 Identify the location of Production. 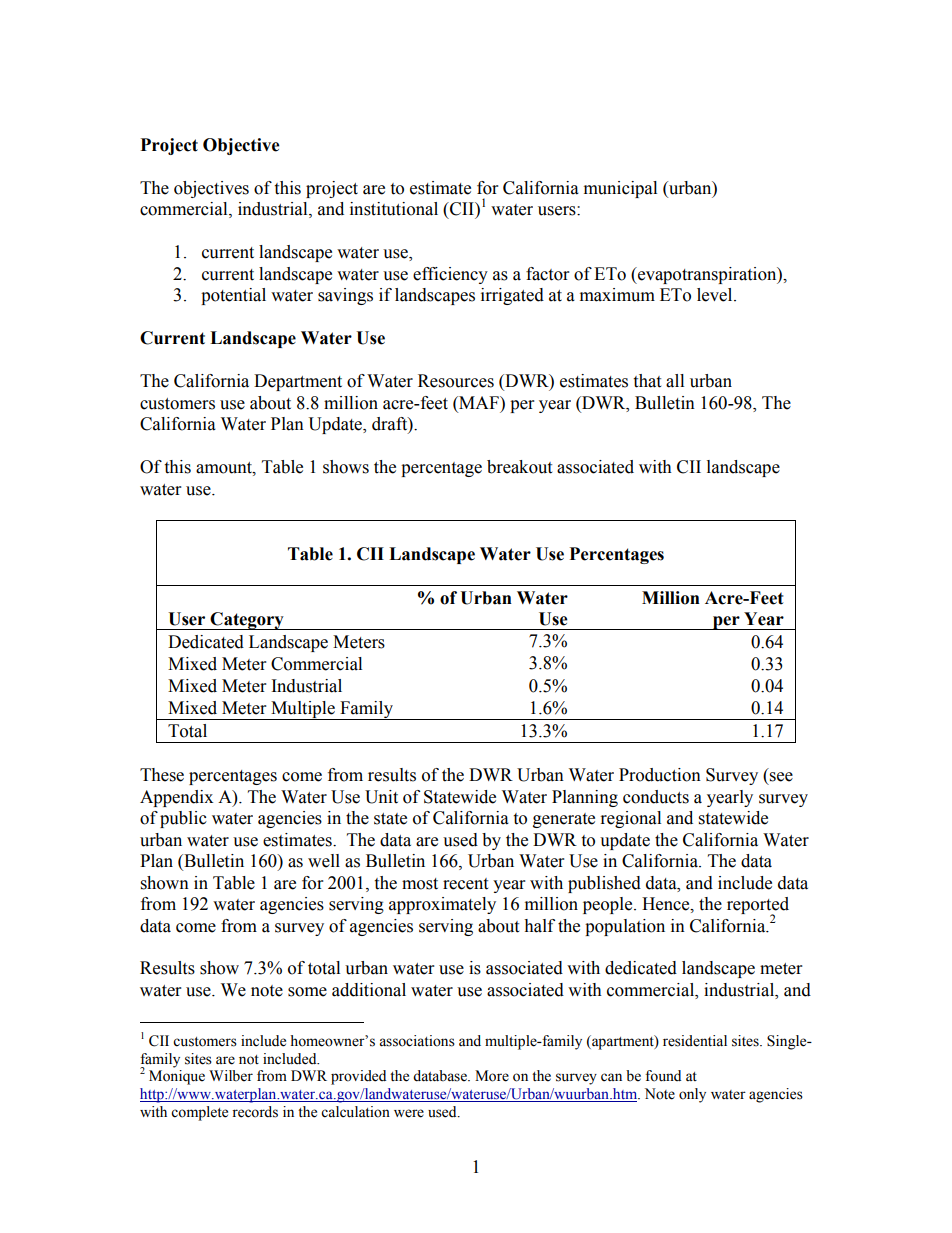
(660, 775).
